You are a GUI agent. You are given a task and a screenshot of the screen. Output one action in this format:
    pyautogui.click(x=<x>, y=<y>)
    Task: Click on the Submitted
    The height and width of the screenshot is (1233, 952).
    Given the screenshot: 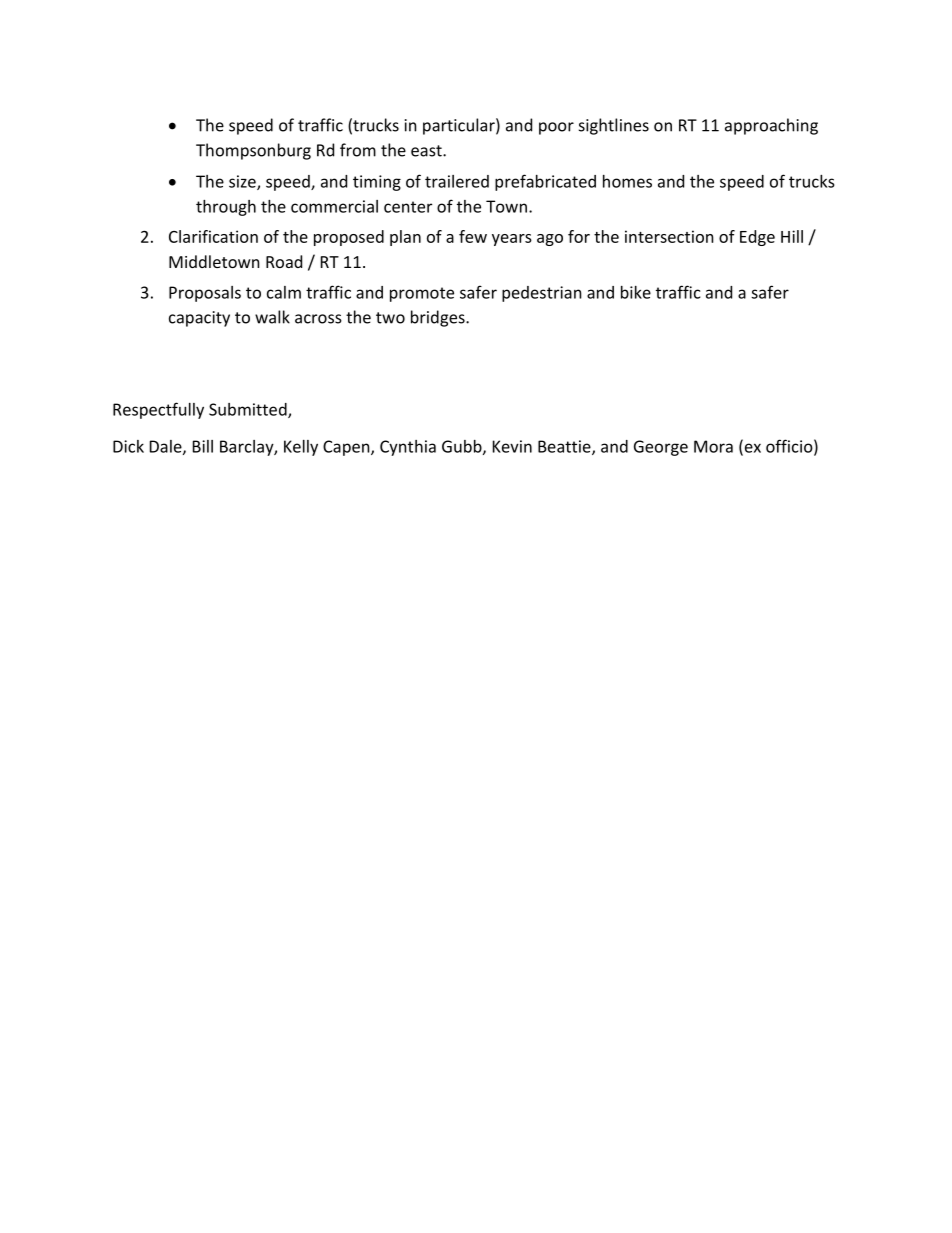 What is the action you would take?
    pyautogui.click(x=249, y=410)
